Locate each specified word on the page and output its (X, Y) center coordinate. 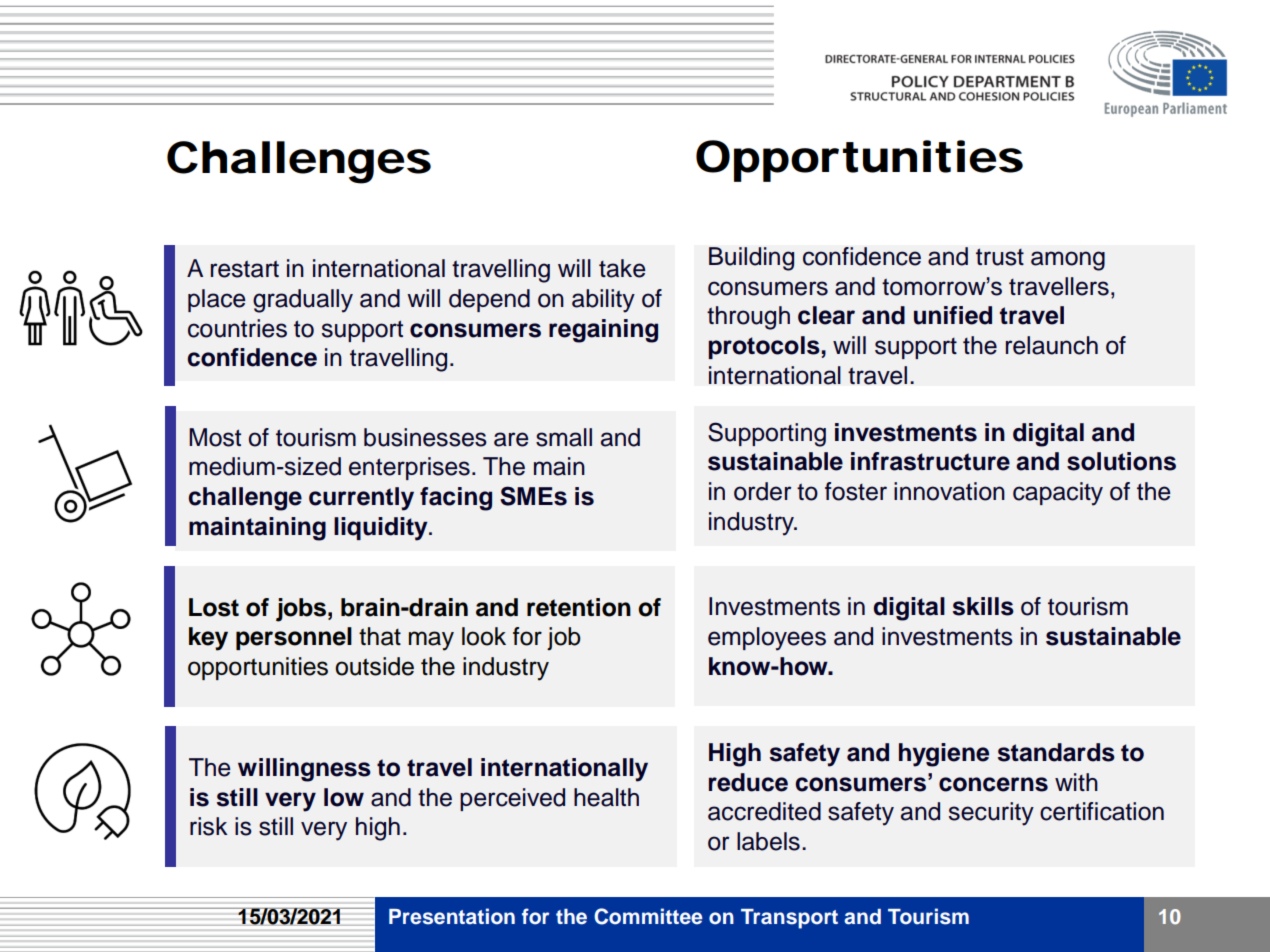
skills (983, 606)
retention (579, 607)
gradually (303, 301)
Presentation (452, 916)
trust (1000, 257)
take (622, 268)
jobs (301, 610)
